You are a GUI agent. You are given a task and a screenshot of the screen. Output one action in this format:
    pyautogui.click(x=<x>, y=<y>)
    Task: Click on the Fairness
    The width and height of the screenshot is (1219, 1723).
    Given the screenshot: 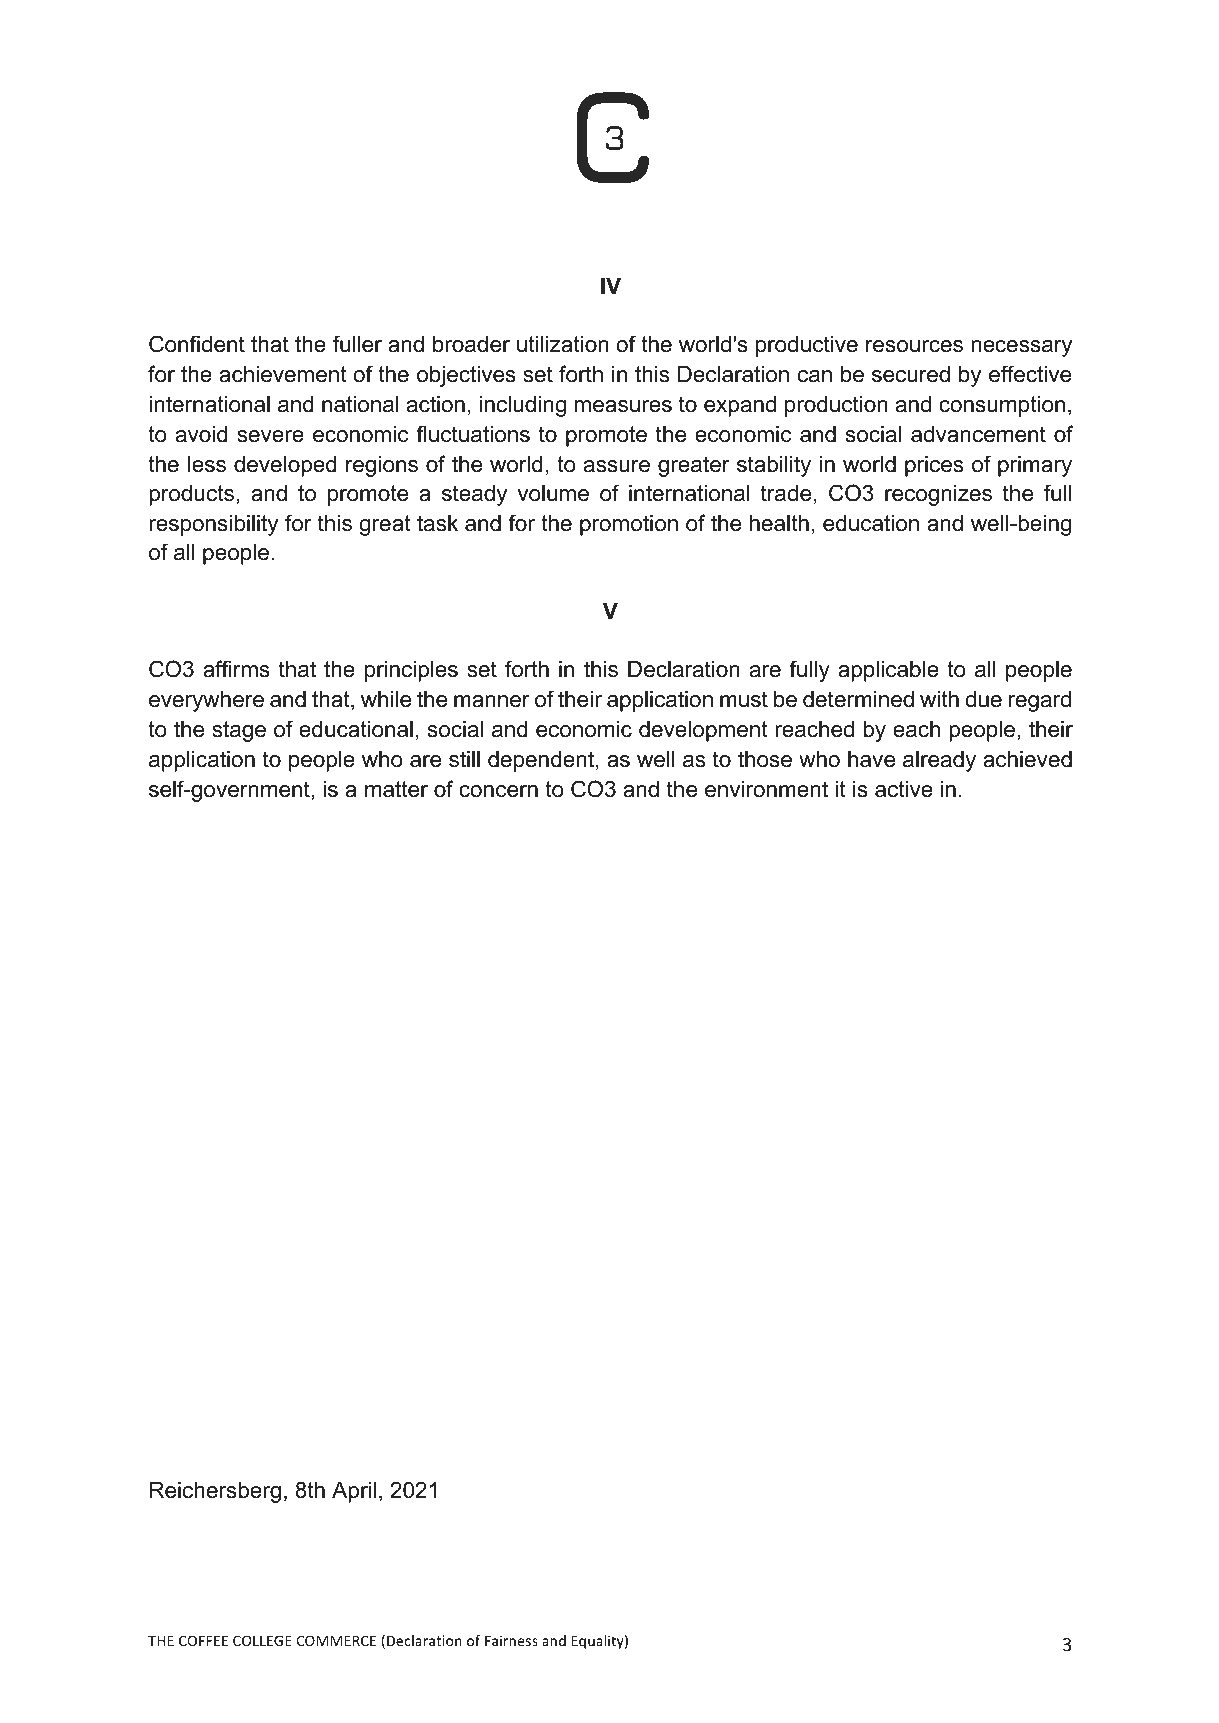 What is the action you would take?
    pyautogui.click(x=511, y=1640)
